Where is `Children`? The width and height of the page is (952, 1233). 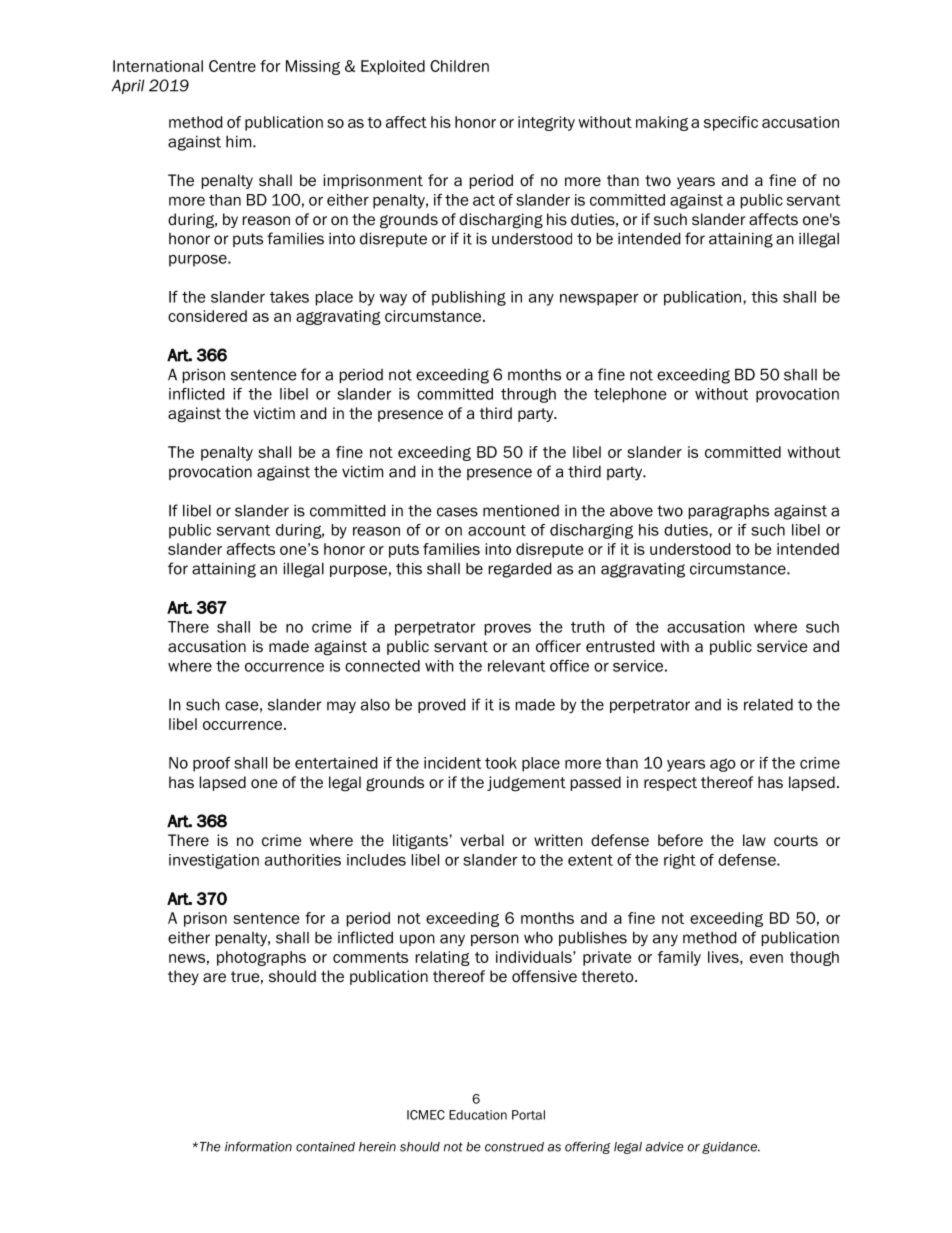
Children is located at coordinates (459, 66).
